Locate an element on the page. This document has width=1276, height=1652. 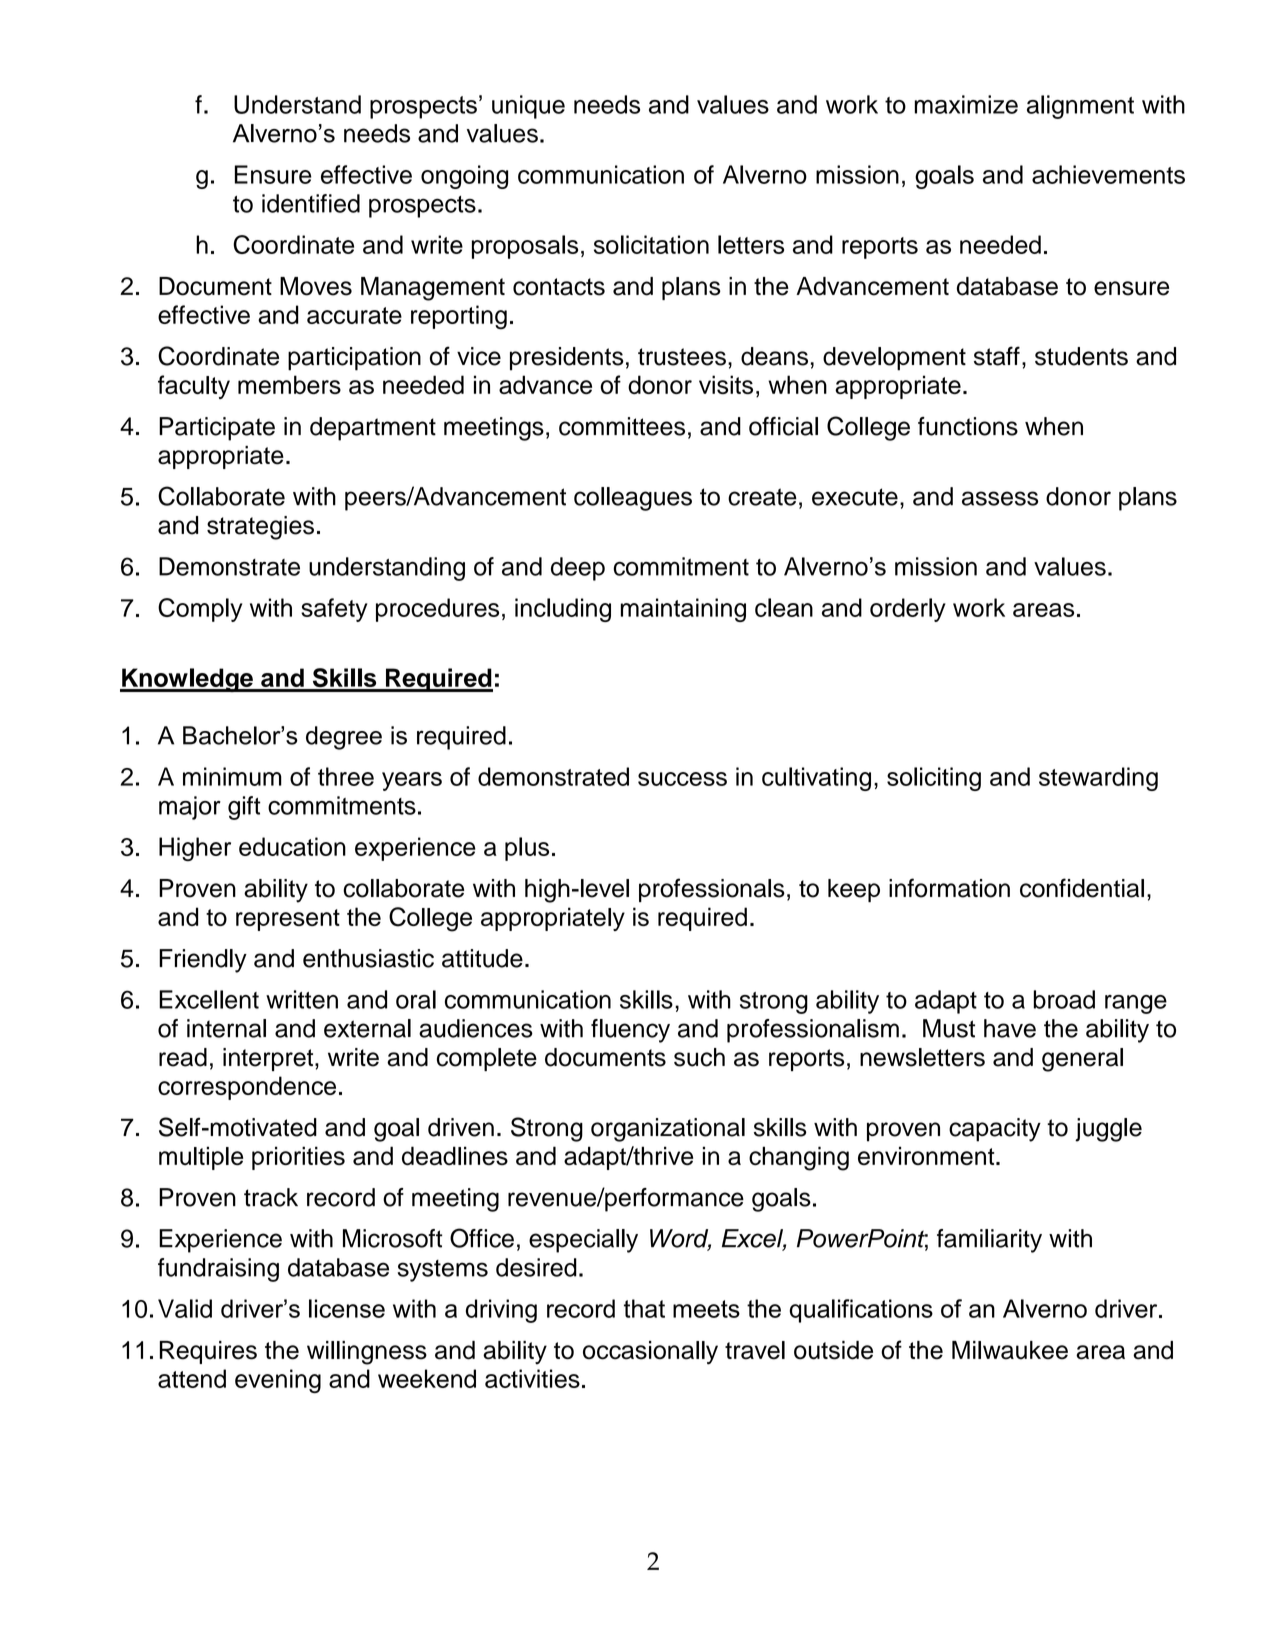
unique is located at coordinates (528, 107).
